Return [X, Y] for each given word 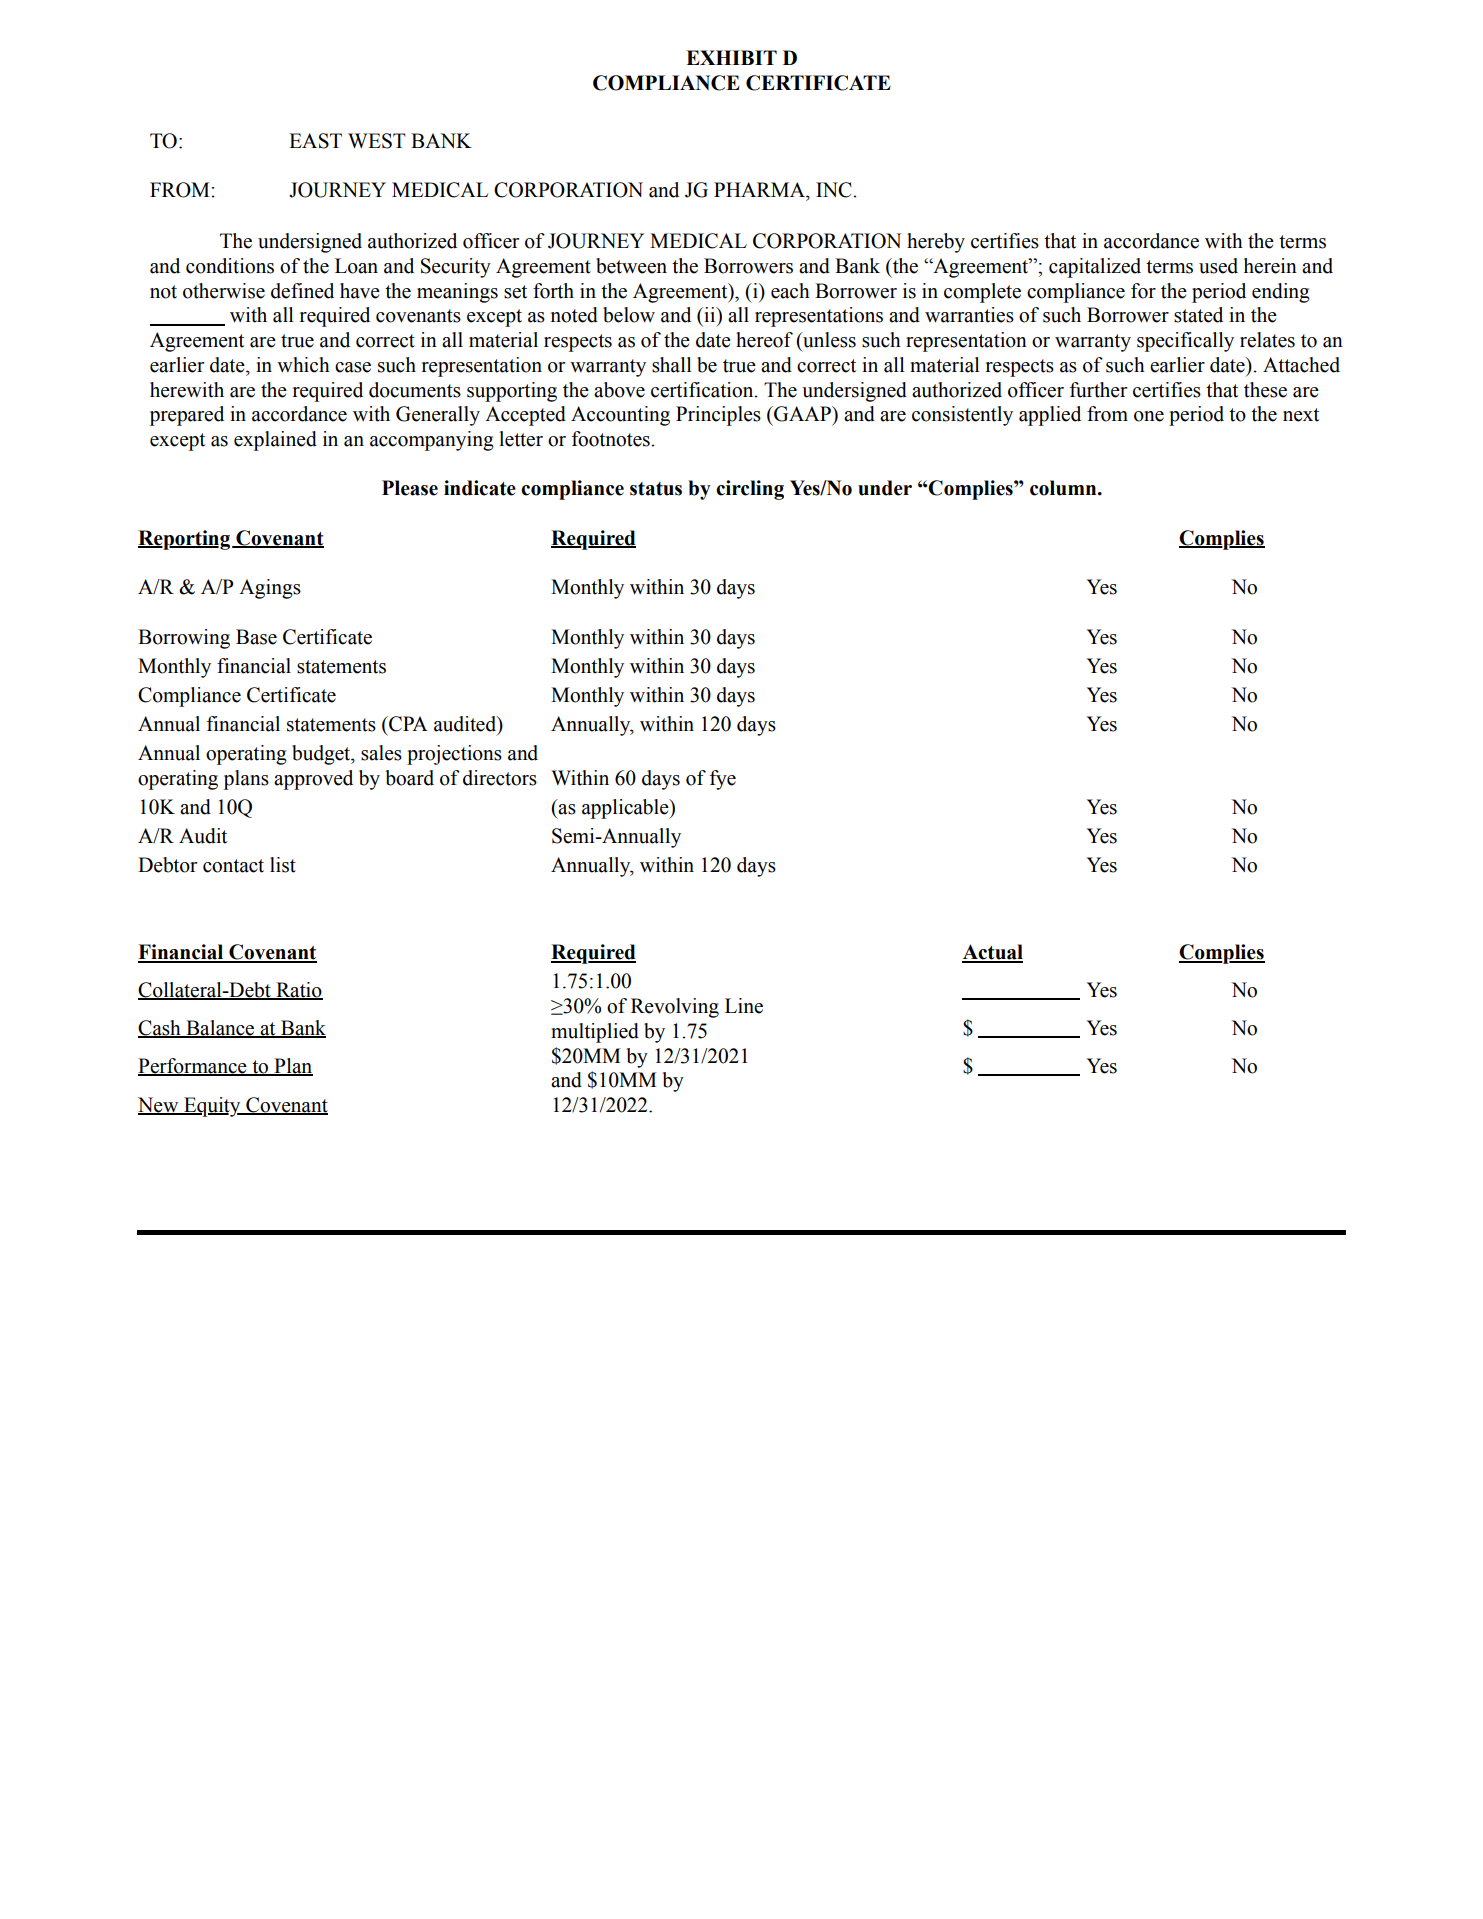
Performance [193, 1067]
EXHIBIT [731, 57]
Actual [992, 953]
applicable [626, 809]
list [283, 865]
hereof [764, 340]
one [1149, 416]
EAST [315, 141]
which [303, 365]
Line [744, 1006]
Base [256, 637]
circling [750, 490]
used [1218, 266]
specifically [1185, 342]
